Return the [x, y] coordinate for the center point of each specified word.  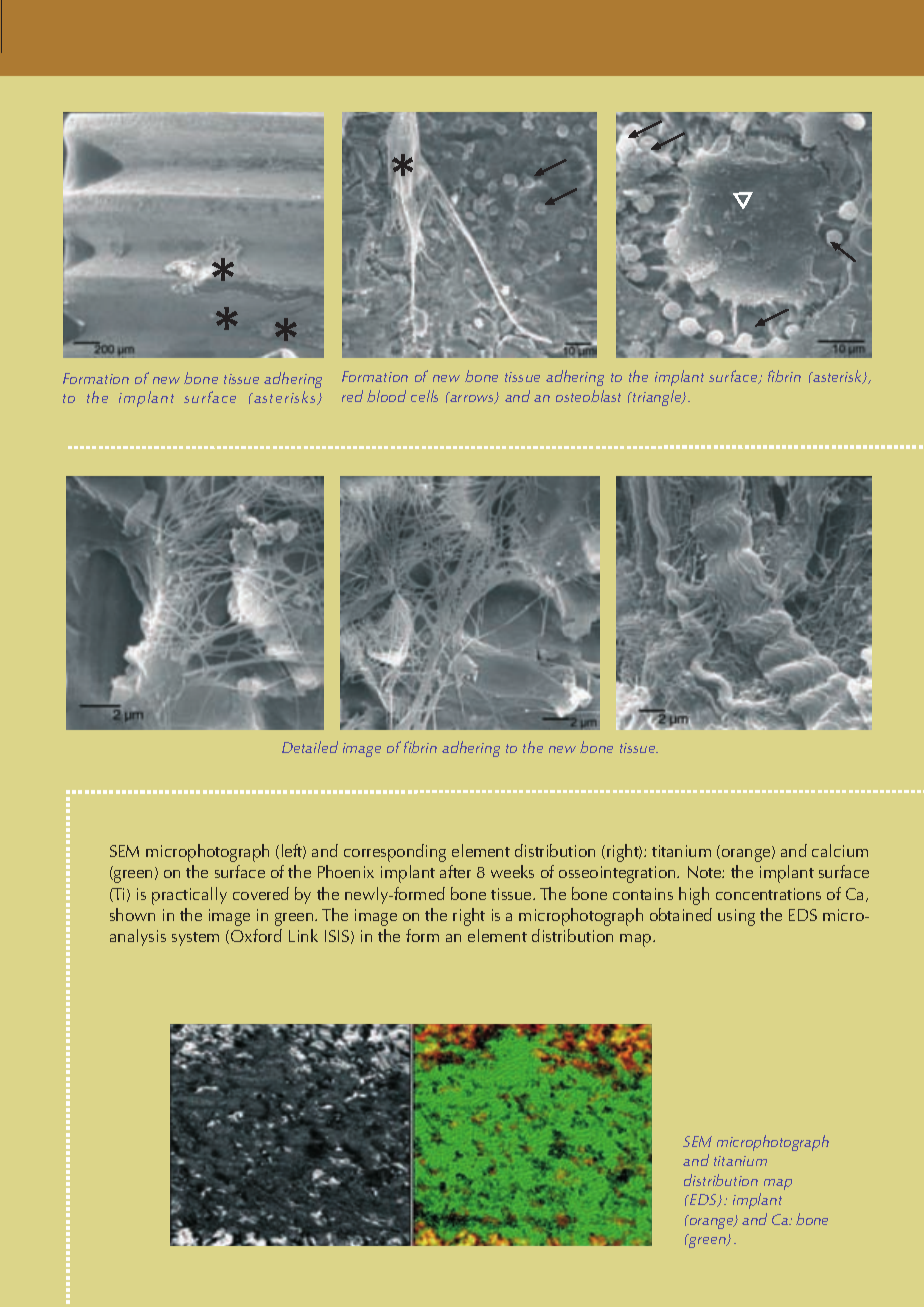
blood [386, 396]
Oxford [256, 935]
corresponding [395, 853]
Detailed [310, 747]
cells [424, 396]
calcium [840, 850]
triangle [657, 398]
